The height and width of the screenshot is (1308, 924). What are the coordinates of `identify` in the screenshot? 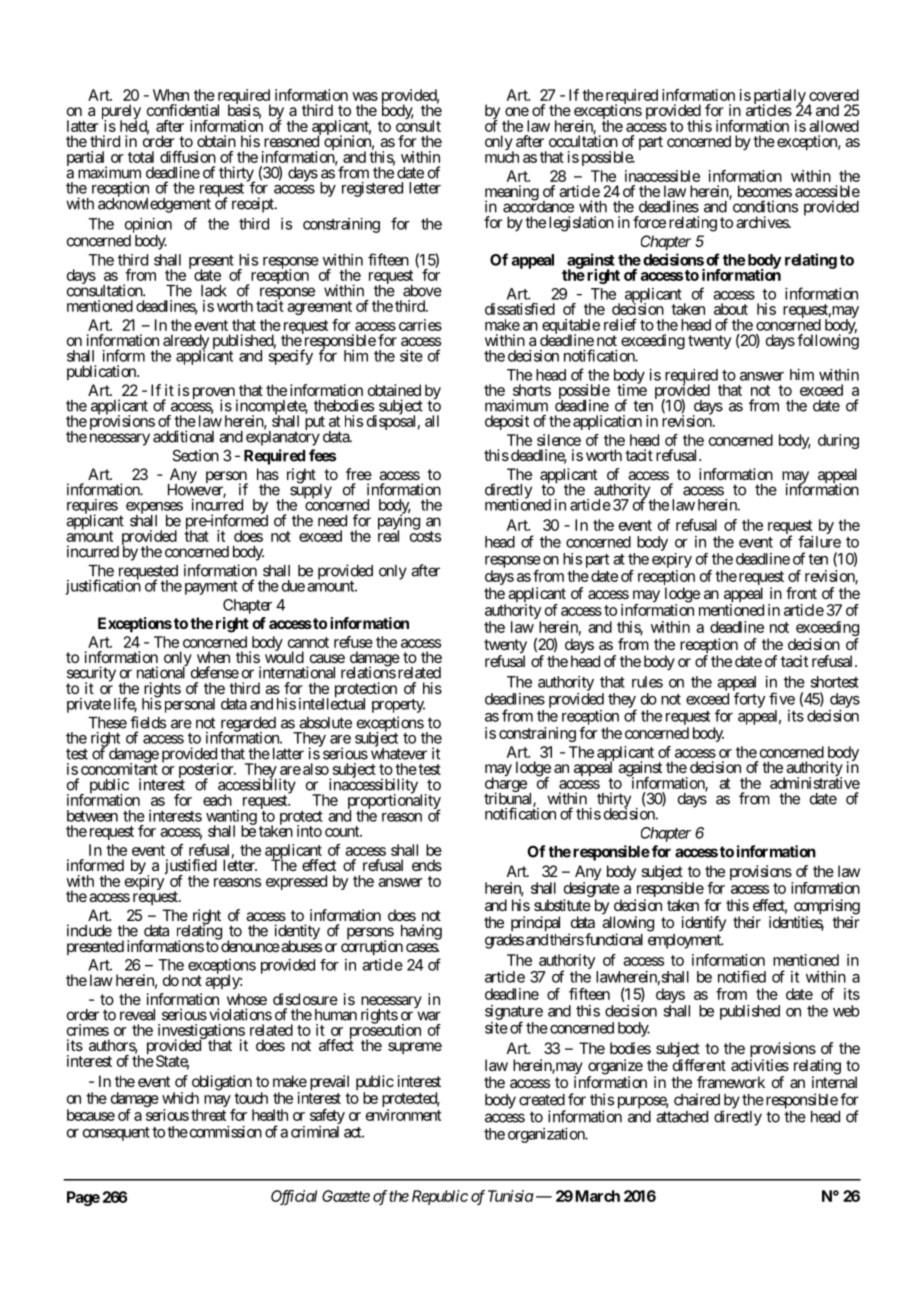 It's located at (704, 923).
